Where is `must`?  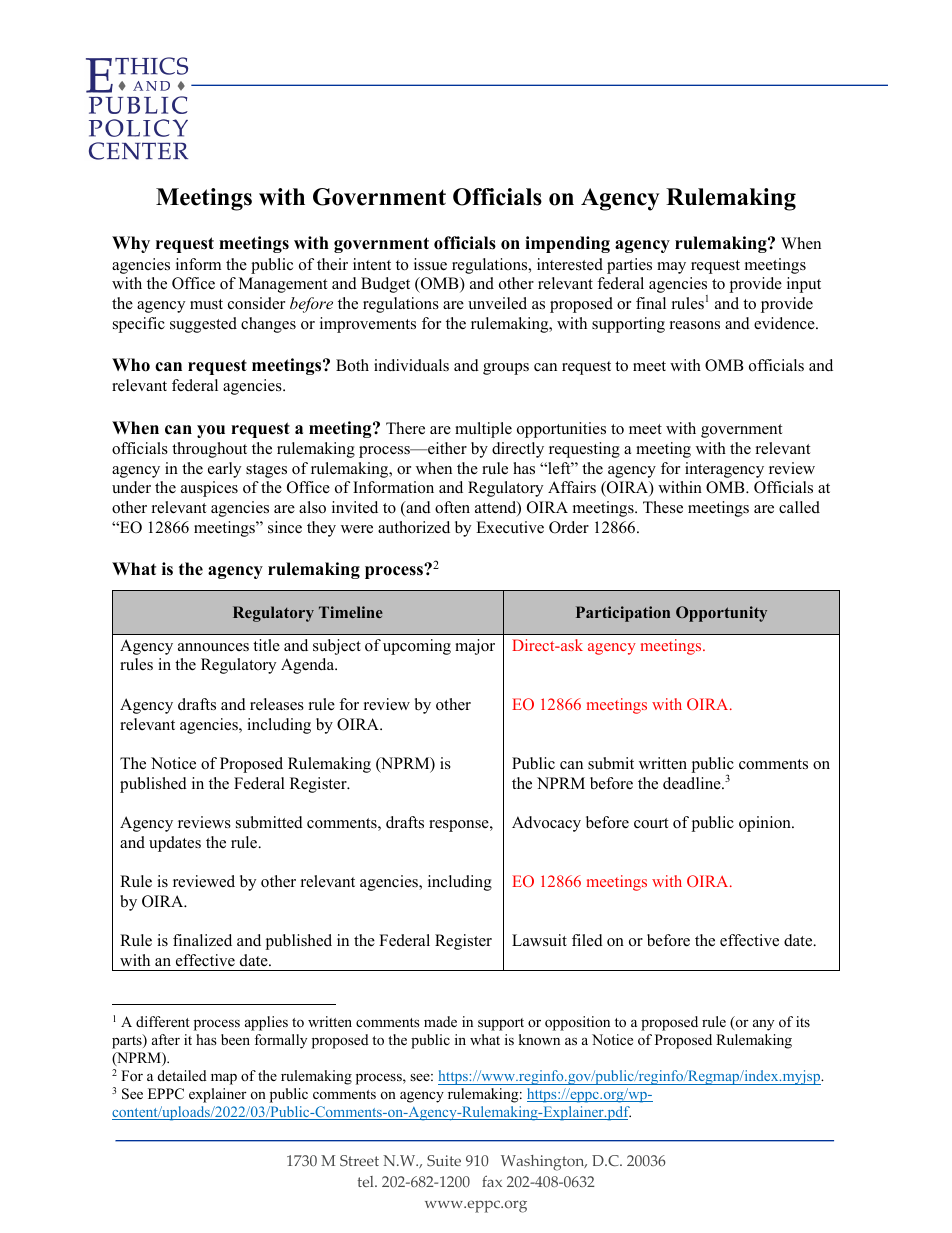 must is located at coordinates (206, 304).
